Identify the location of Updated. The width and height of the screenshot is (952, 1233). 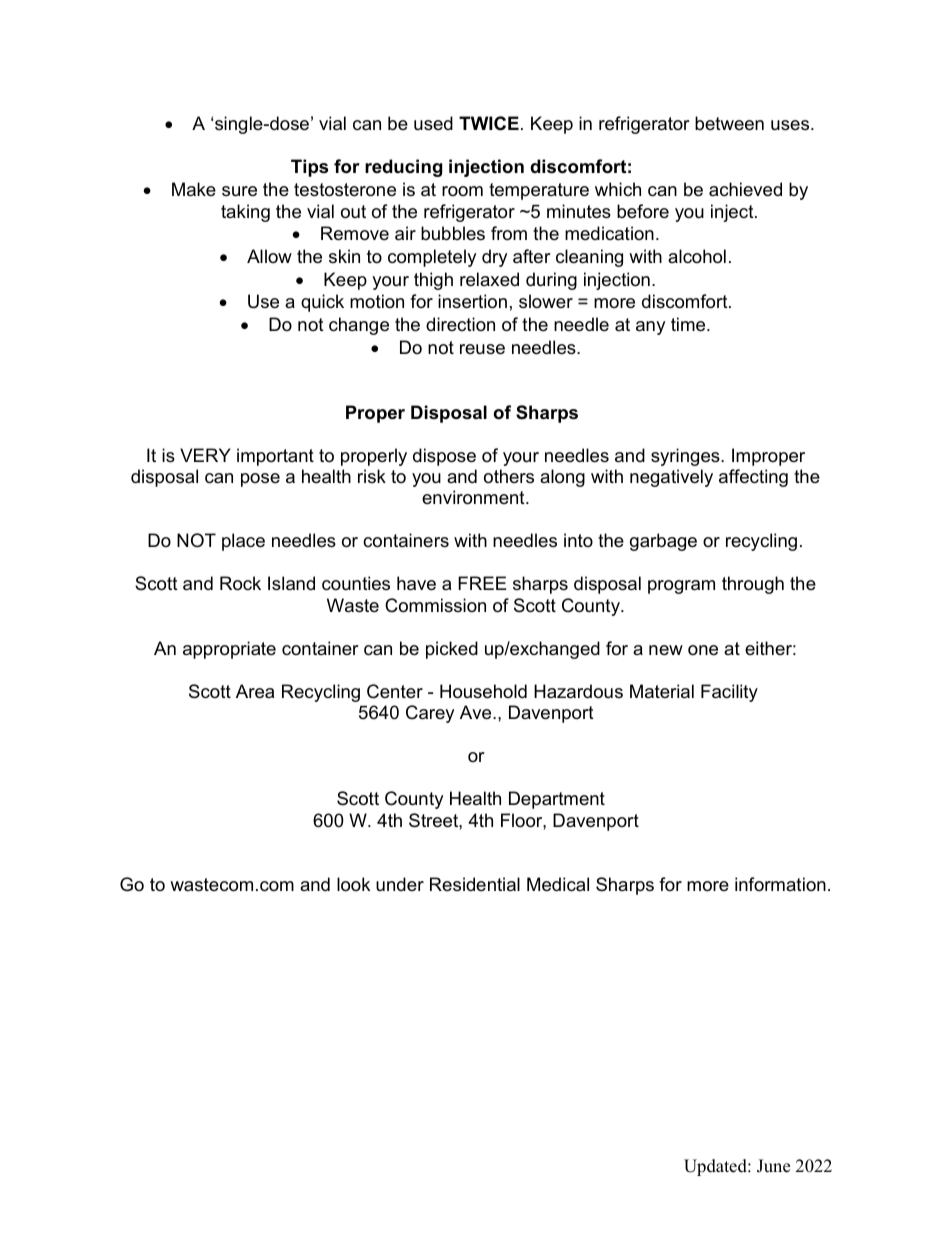
(716, 1167).
